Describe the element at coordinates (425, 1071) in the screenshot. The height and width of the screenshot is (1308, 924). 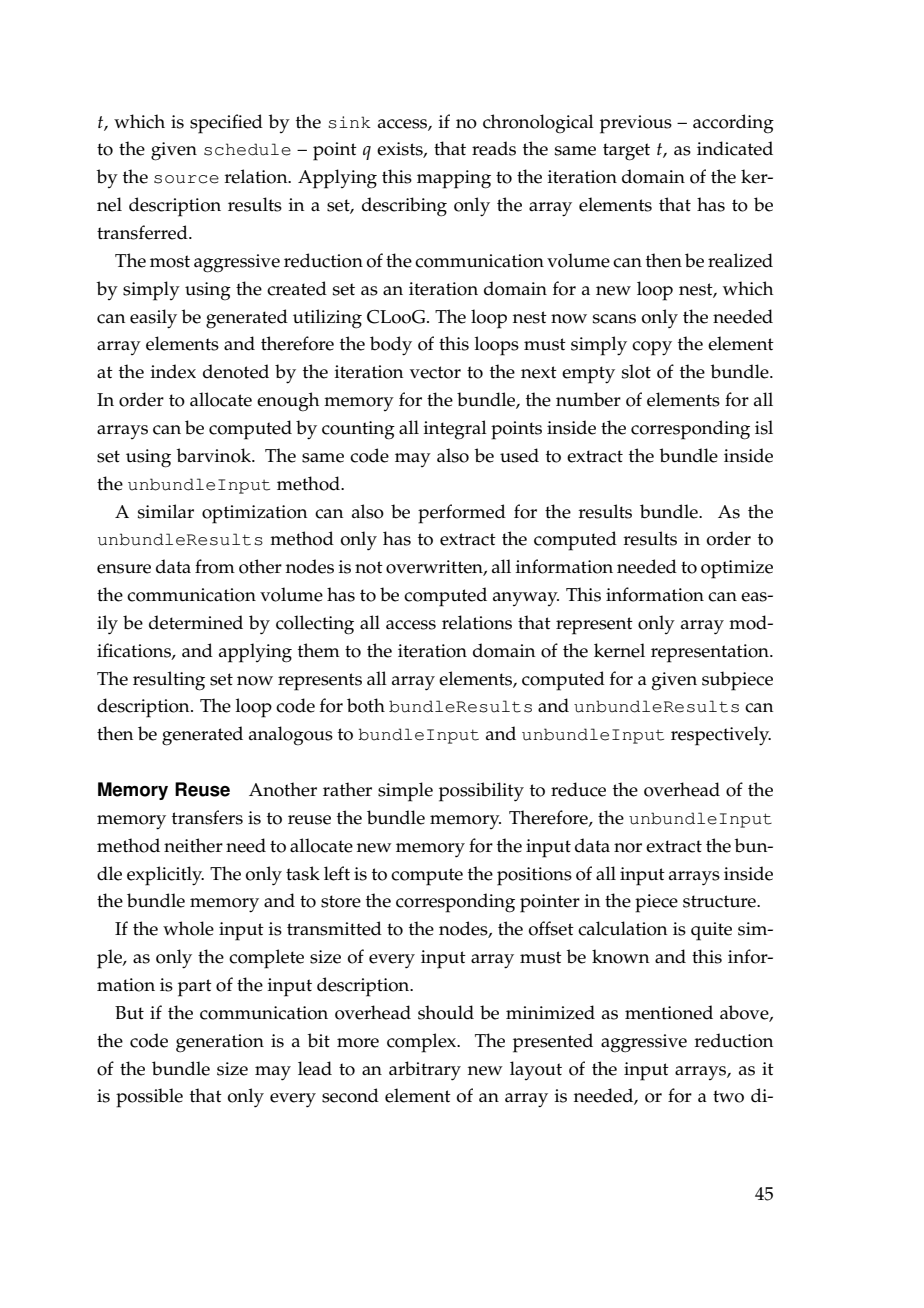
I see `arbitrary` at that location.
